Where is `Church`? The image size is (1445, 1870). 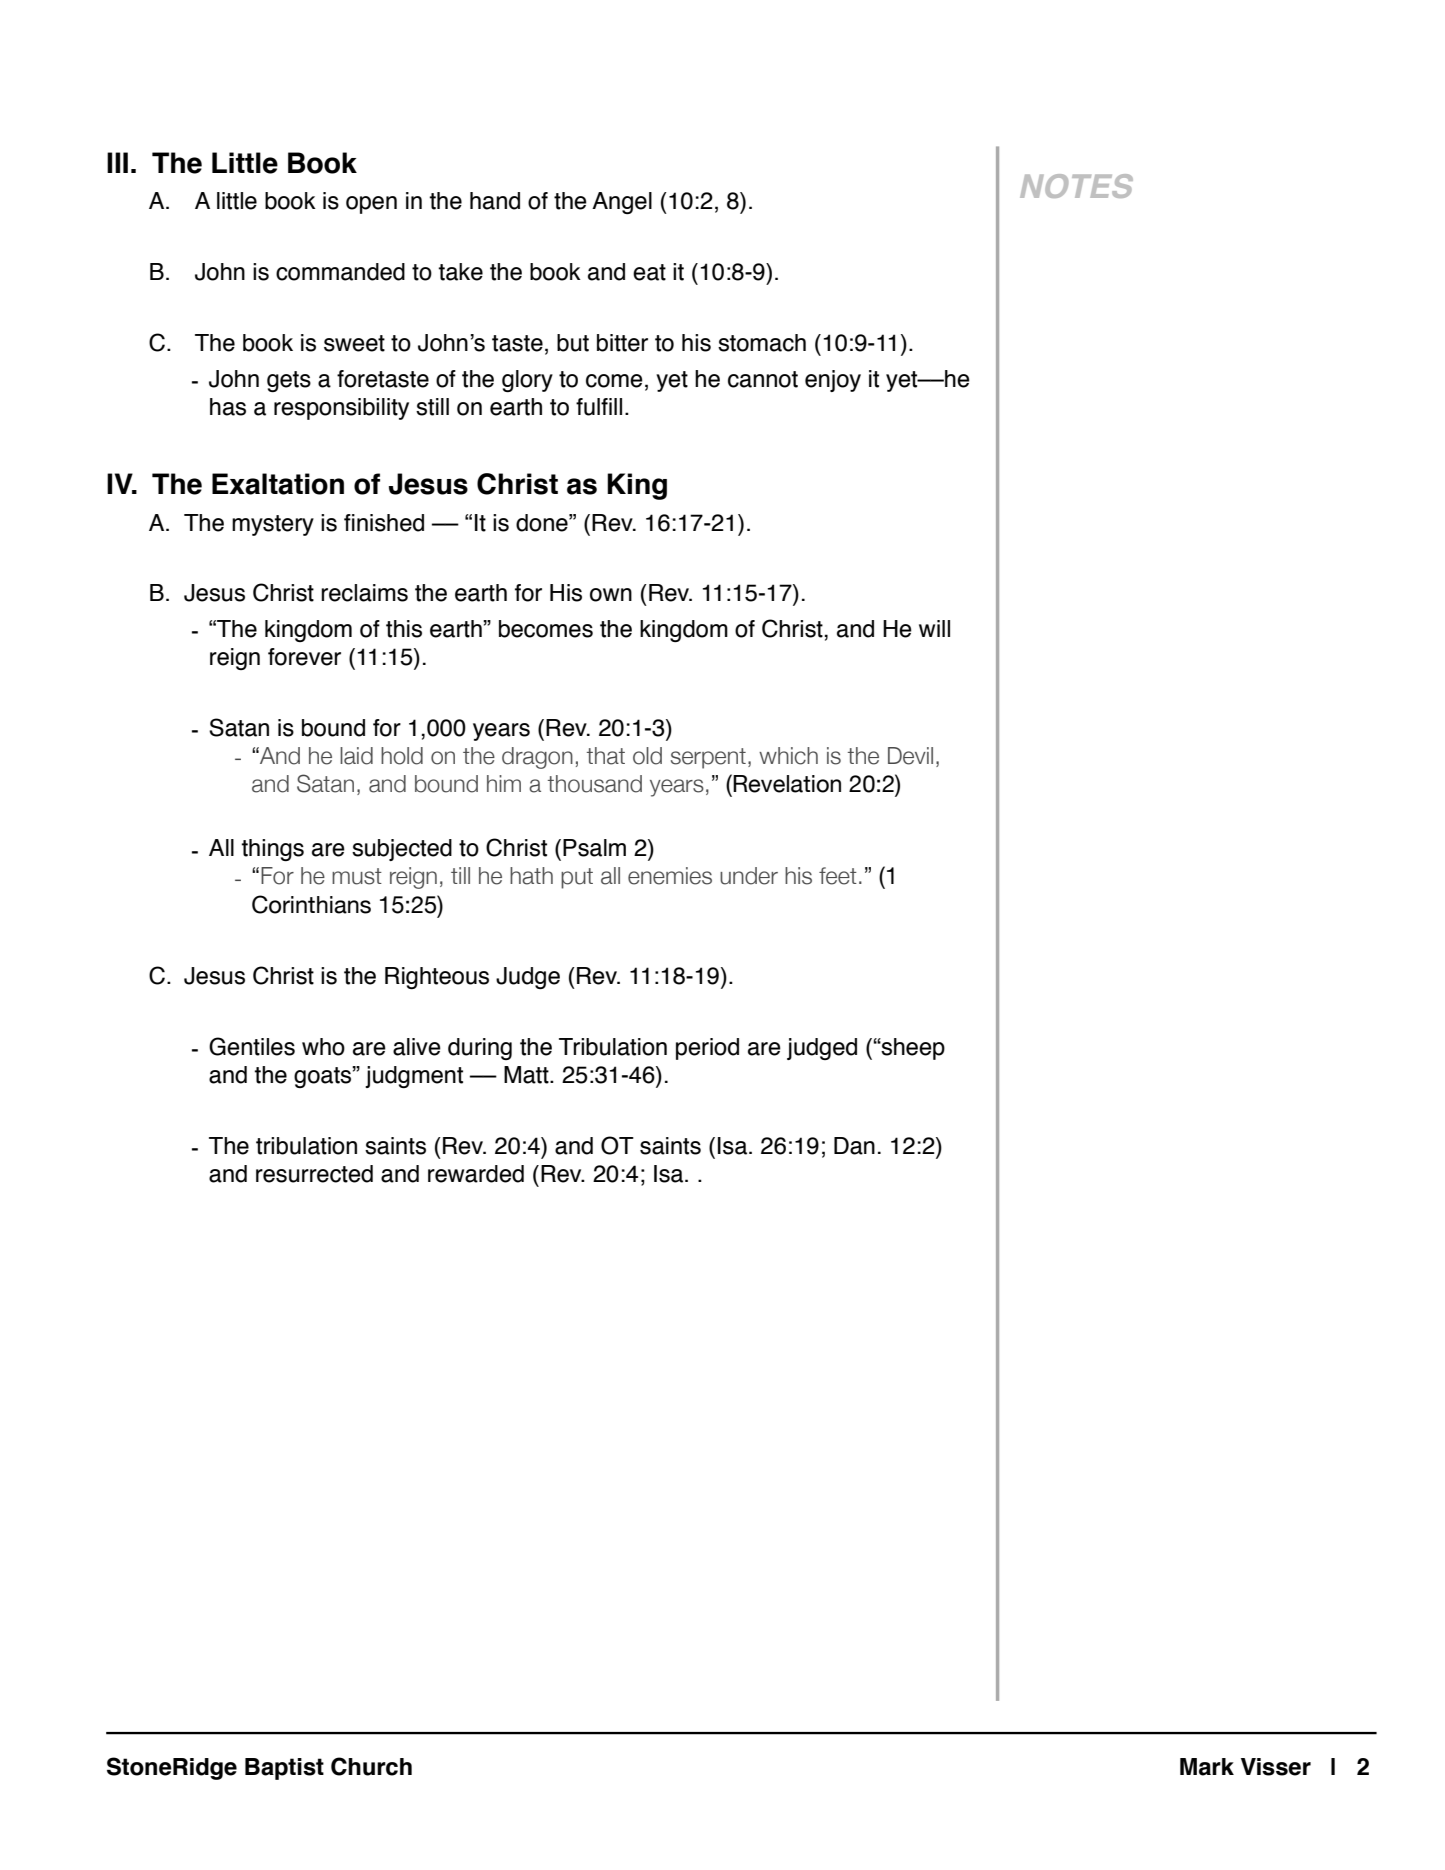
Church is located at coordinates (371, 1766).
